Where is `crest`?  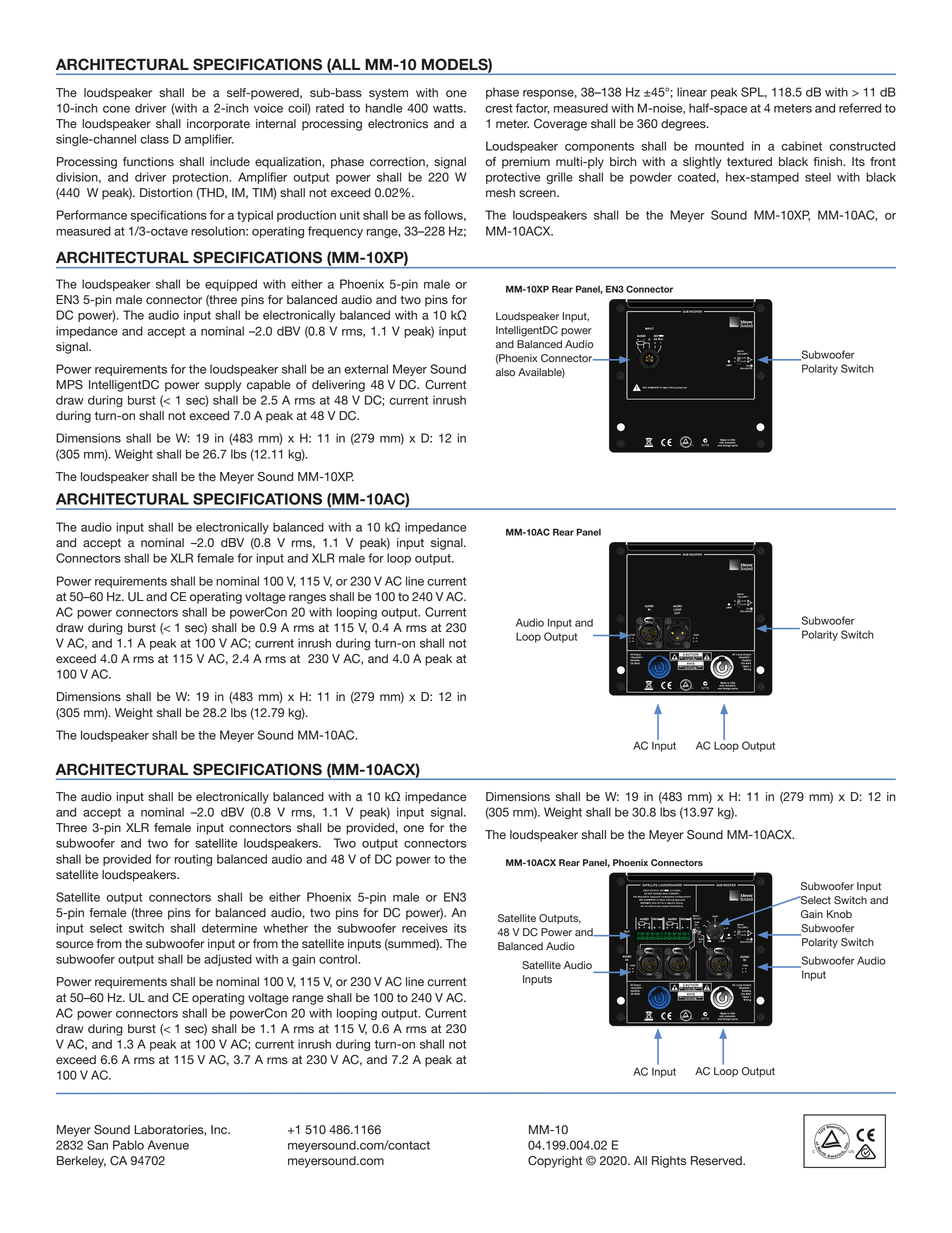 crest is located at coordinates (499, 108).
